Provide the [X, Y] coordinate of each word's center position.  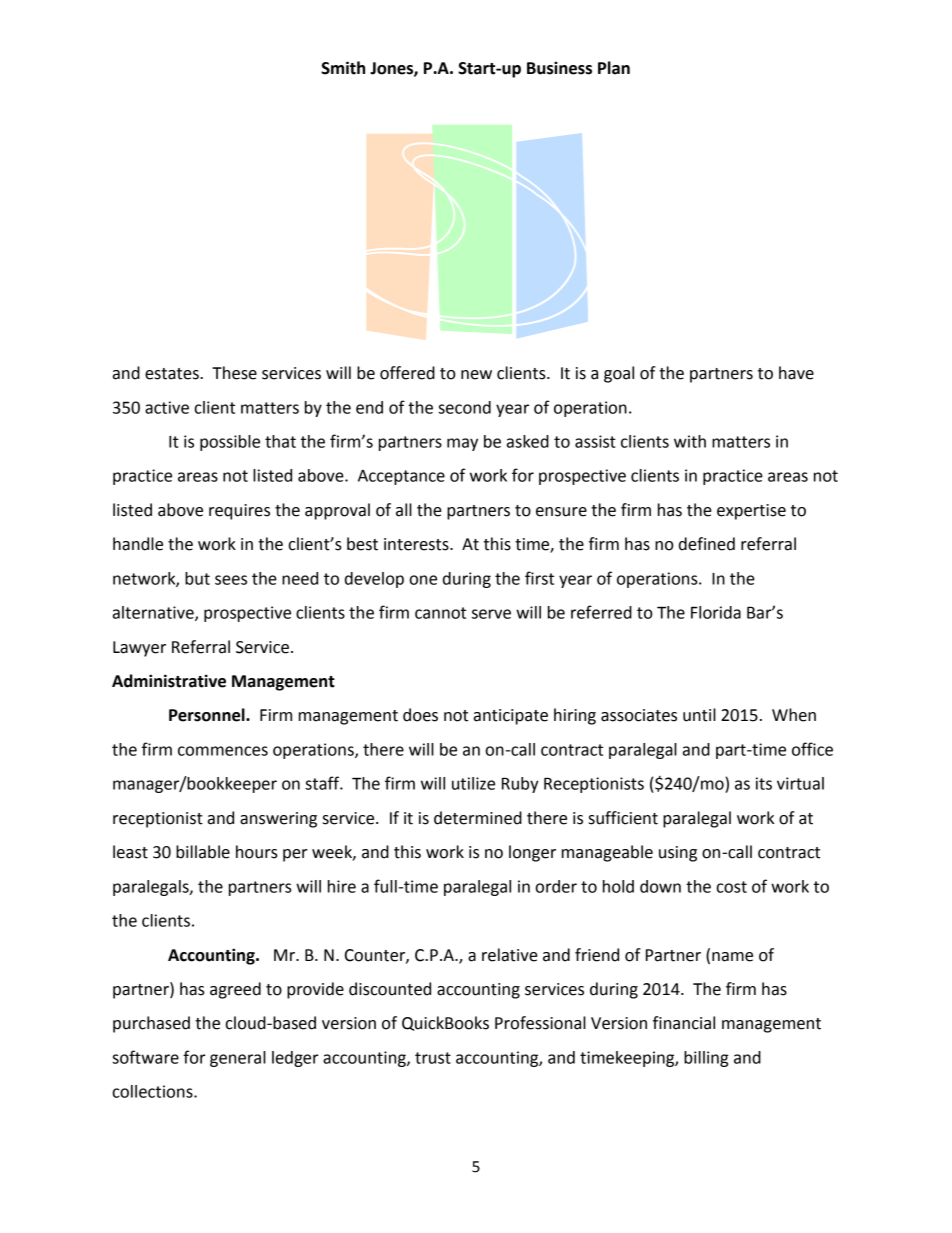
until [699, 715]
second [464, 407]
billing [706, 1059]
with [690, 441]
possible [230, 443]
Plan [614, 68]
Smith [343, 68]
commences [223, 751]
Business [559, 68]
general [238, 1059]
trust [433, 1058]
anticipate [511, 717]
